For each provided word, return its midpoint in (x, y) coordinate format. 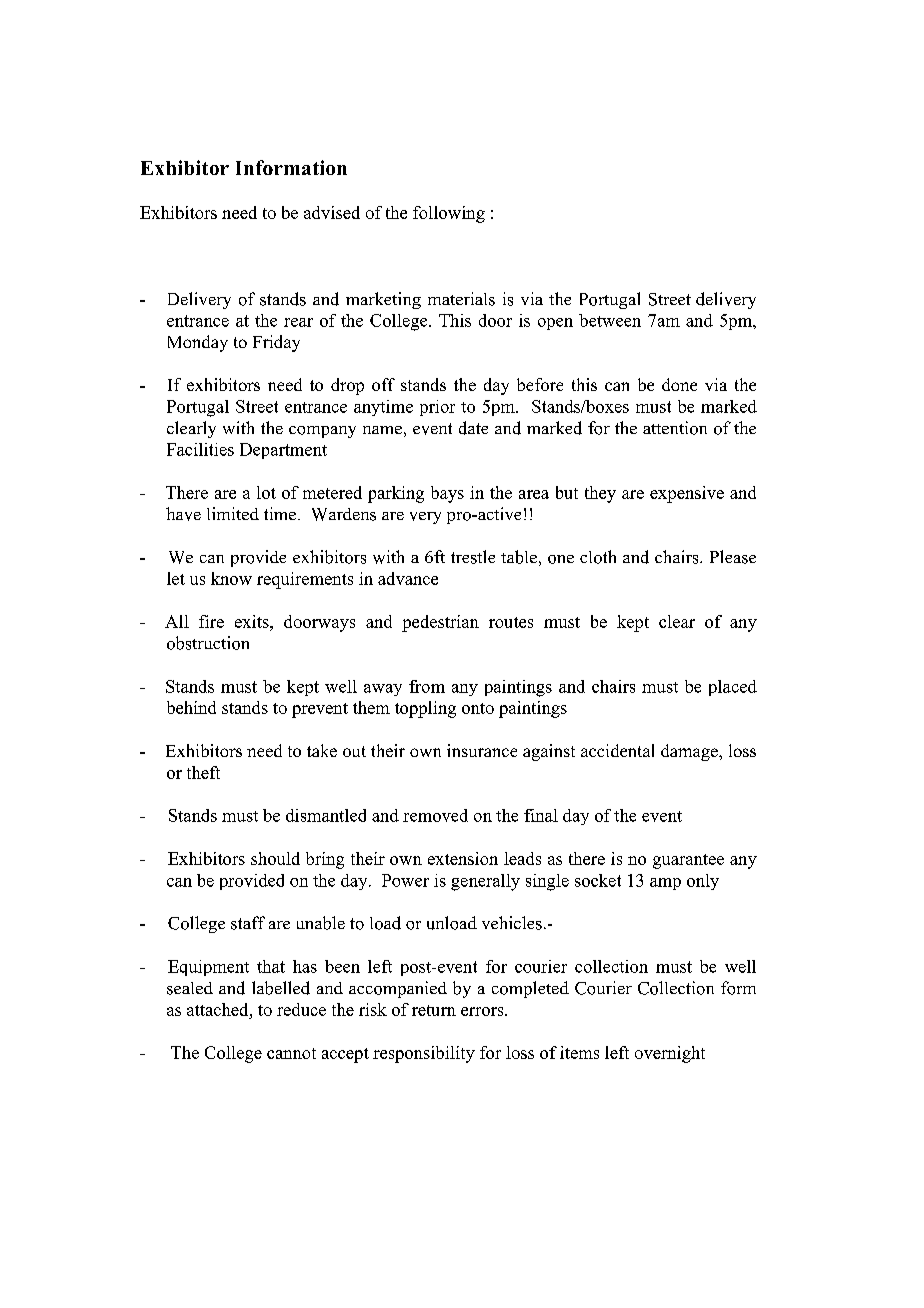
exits (253, 621)
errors (483, 1011)
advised (332, 212)
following (449, 214)
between (610, 320)
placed (733, 688)
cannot (291, 1053)
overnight (670, 1054)
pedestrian (440, 623)
